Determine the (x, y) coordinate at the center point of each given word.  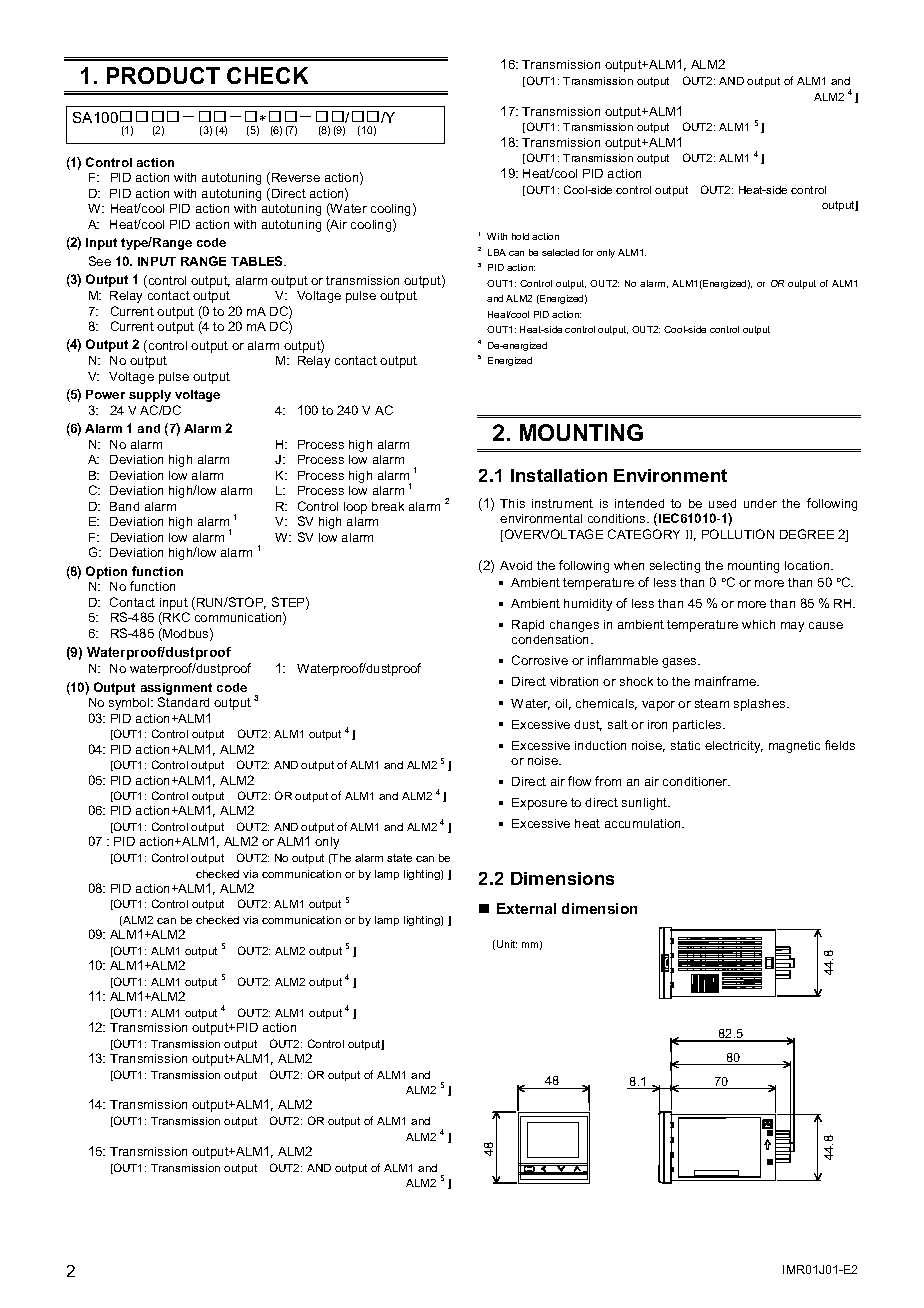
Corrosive (540, 660)
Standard (183, 702)
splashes (761, 705)
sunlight (646, 804)
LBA (497, 252)
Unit (507, 944)
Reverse (296, 177)
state (399, 858)
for (588, 252)
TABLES (258, 261)
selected (560, 252)
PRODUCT (163, 75)
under (760, 503)
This (512, 503)
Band (124, 506)
